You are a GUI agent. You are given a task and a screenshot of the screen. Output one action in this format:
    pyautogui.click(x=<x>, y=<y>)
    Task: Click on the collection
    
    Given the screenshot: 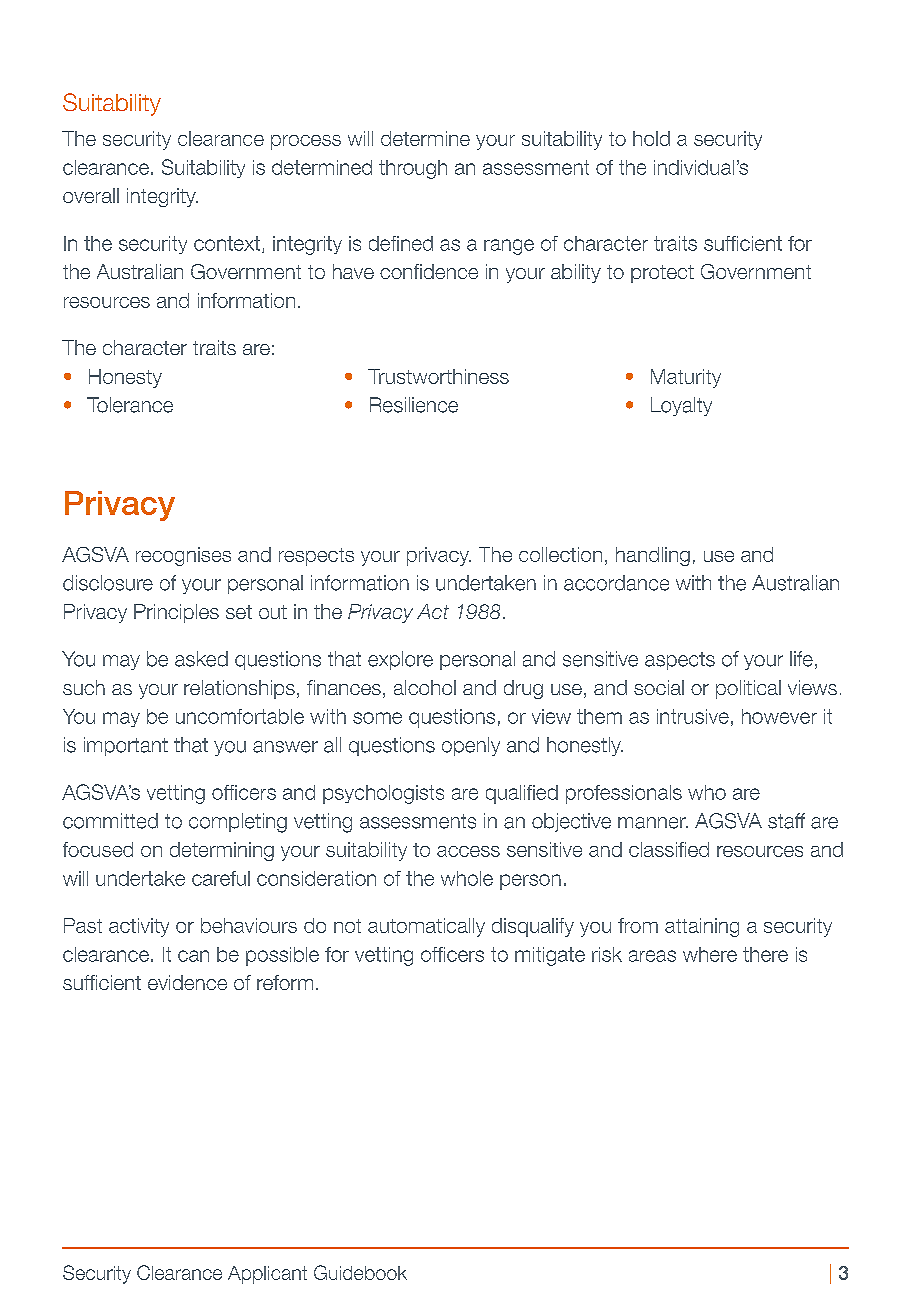 What is the action you would take?
    pyautogui.click(x=560, y=554)
